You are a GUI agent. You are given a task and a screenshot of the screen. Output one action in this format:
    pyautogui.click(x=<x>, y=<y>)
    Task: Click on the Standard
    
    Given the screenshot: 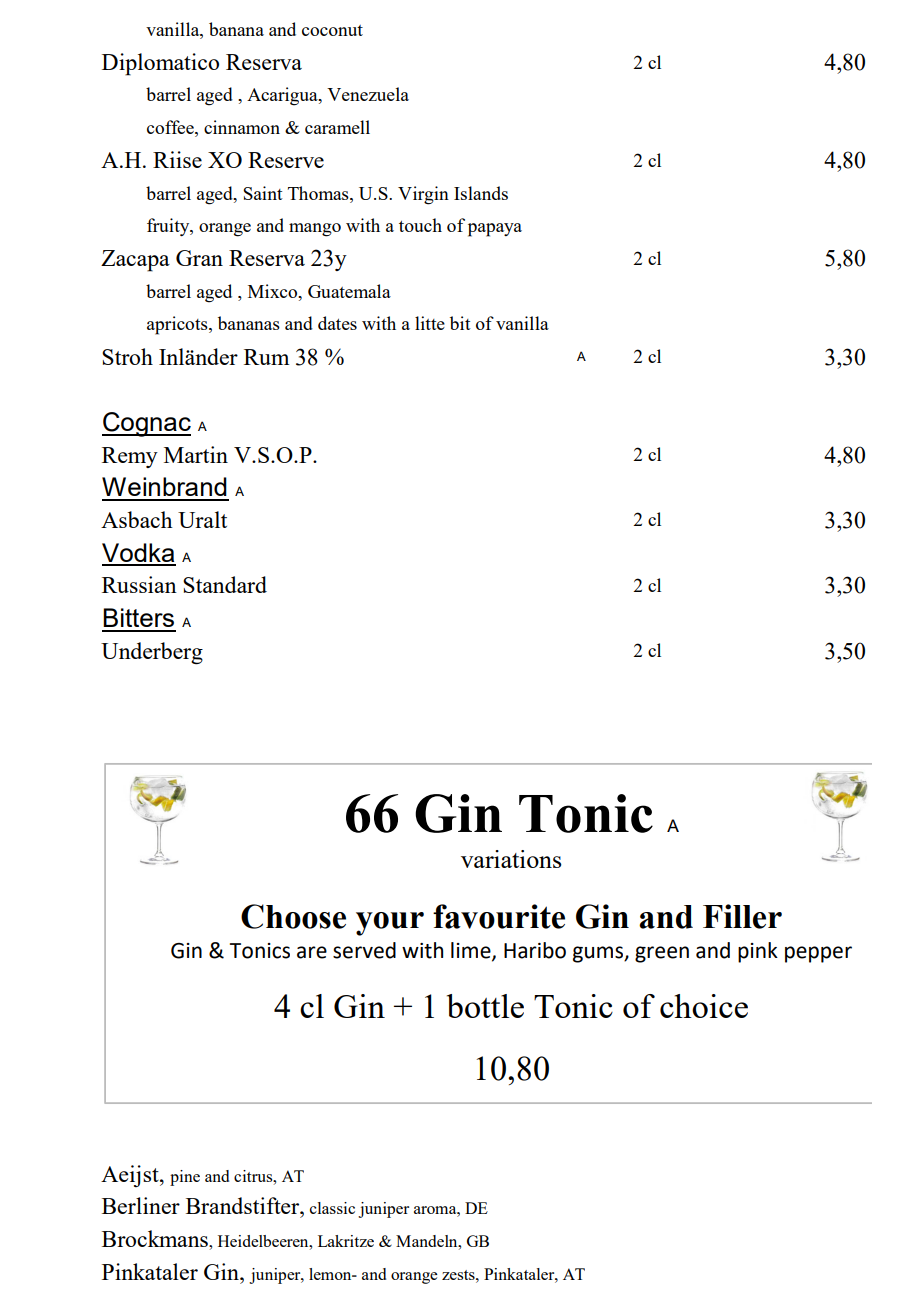 What is the action you would take?
    pyautogui.click(x=225, y=584)
